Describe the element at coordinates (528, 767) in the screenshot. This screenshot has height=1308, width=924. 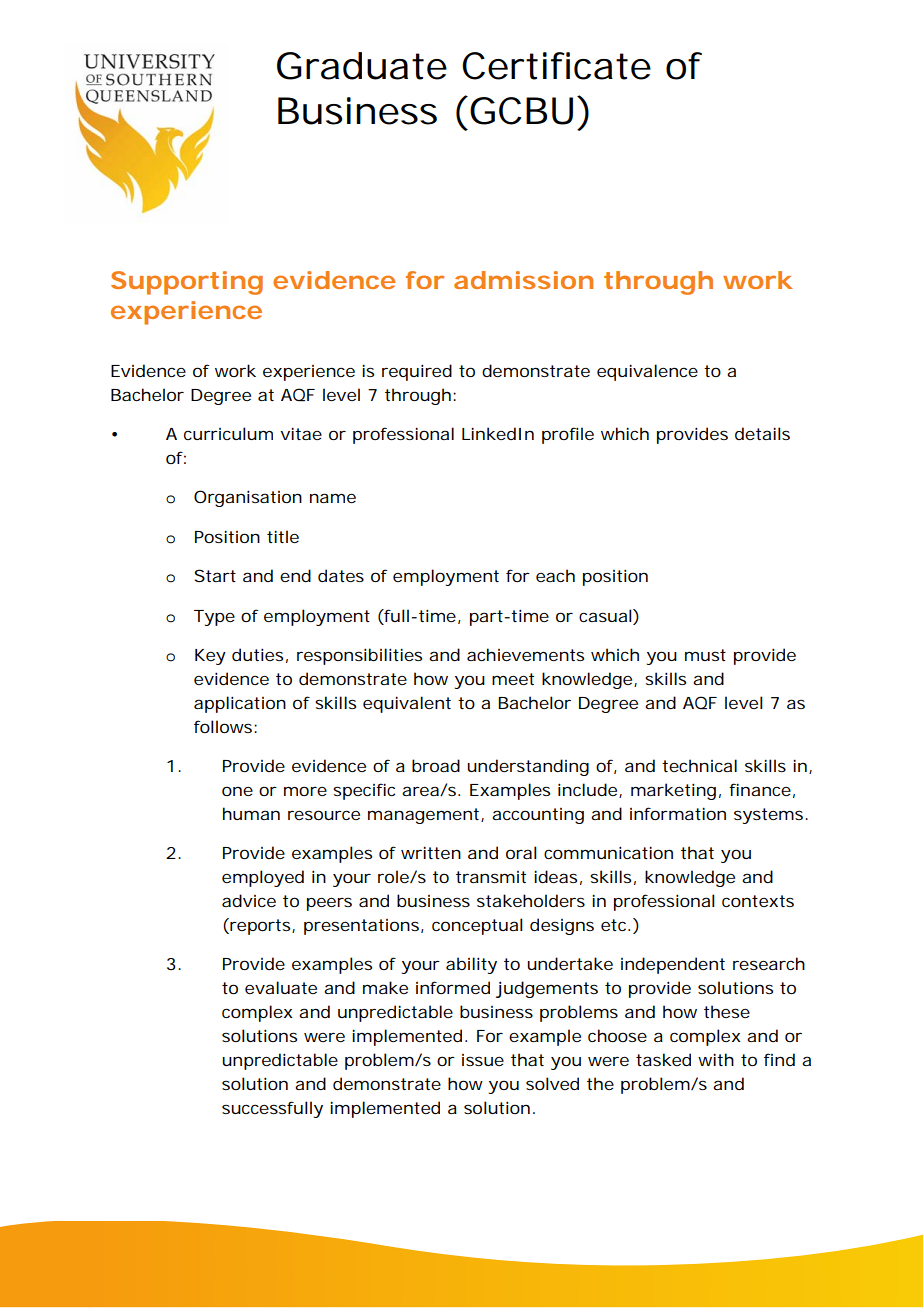
I see `understanding` at that location.
